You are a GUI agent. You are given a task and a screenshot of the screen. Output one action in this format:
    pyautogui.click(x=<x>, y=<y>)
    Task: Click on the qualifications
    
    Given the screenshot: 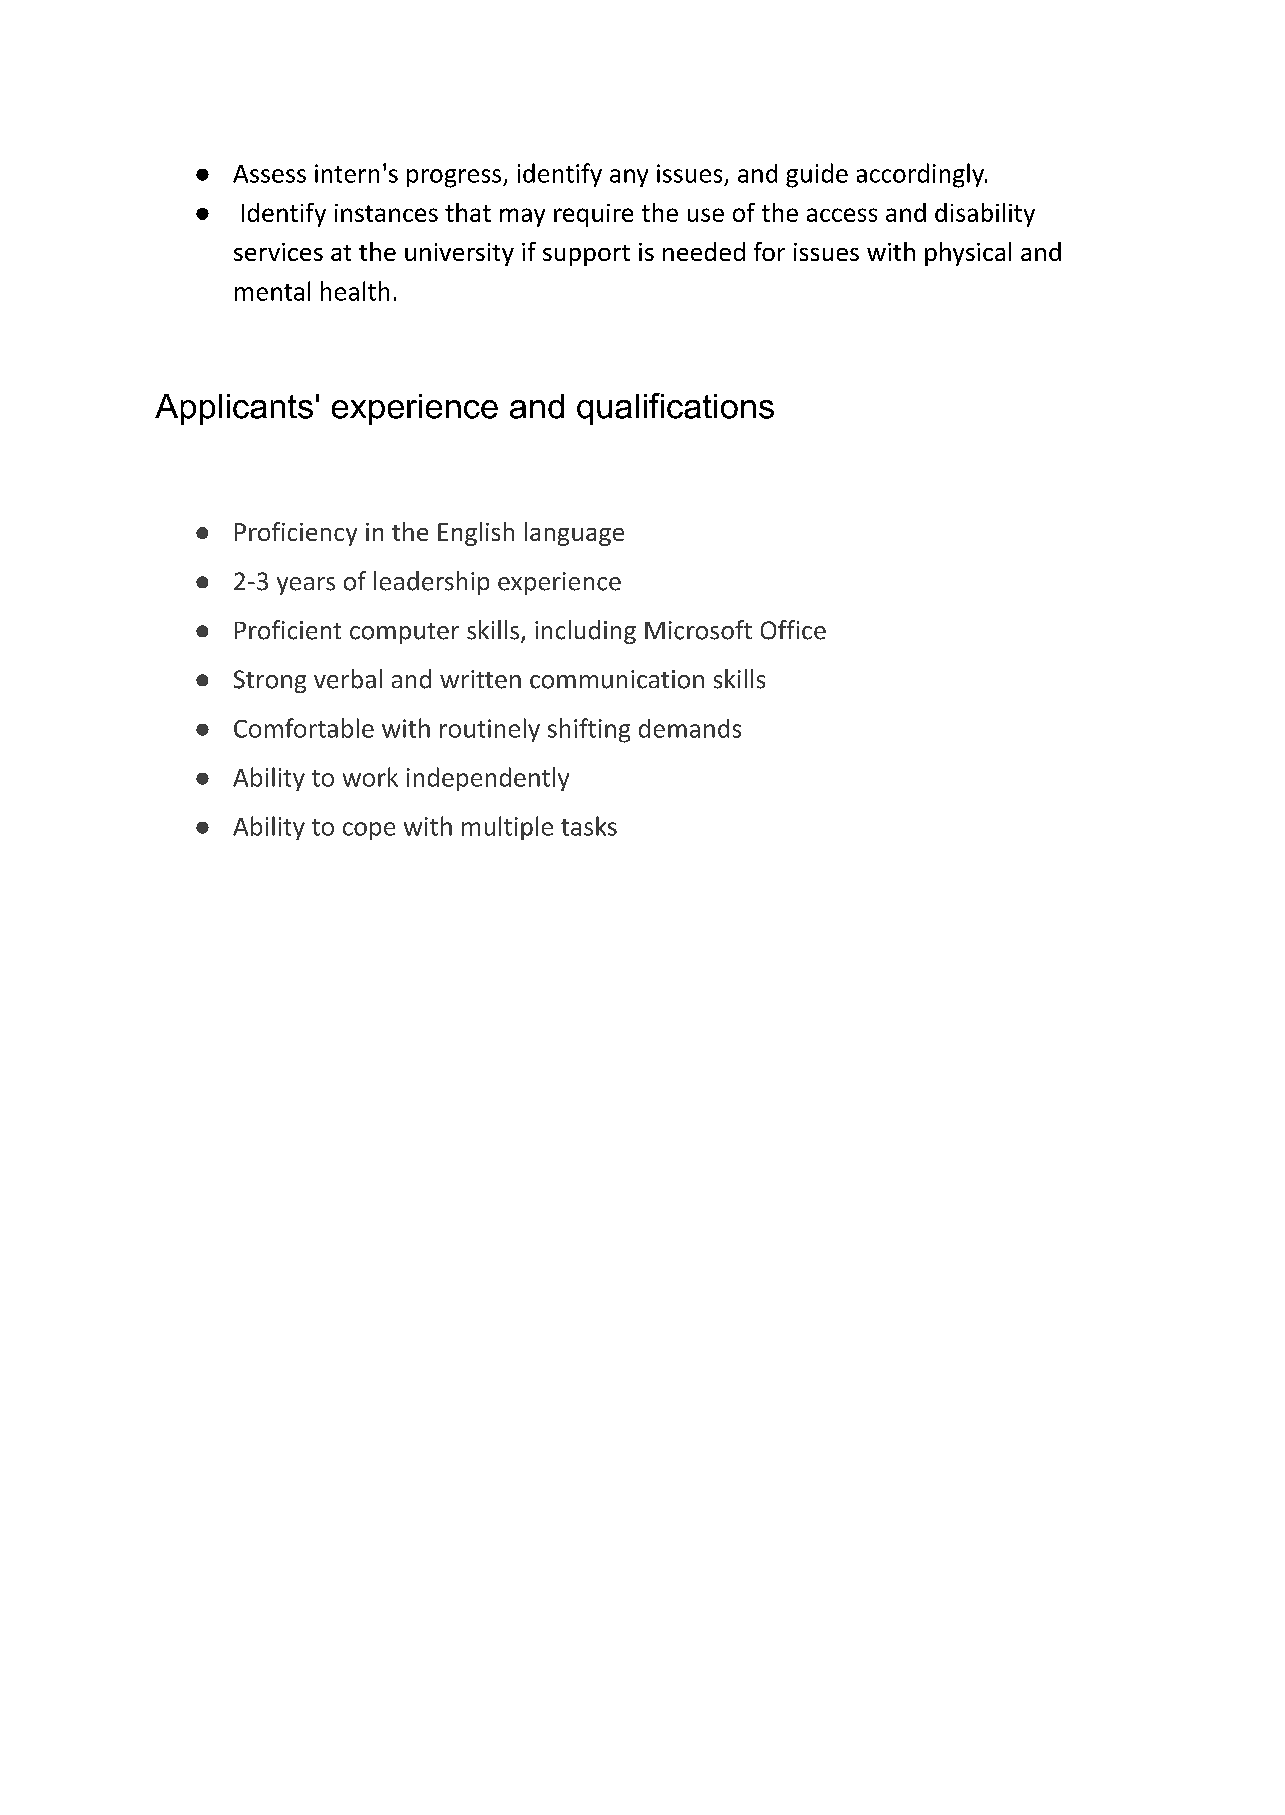 What is the action you would take?
    pyautogui.click(x=675, y=409)
